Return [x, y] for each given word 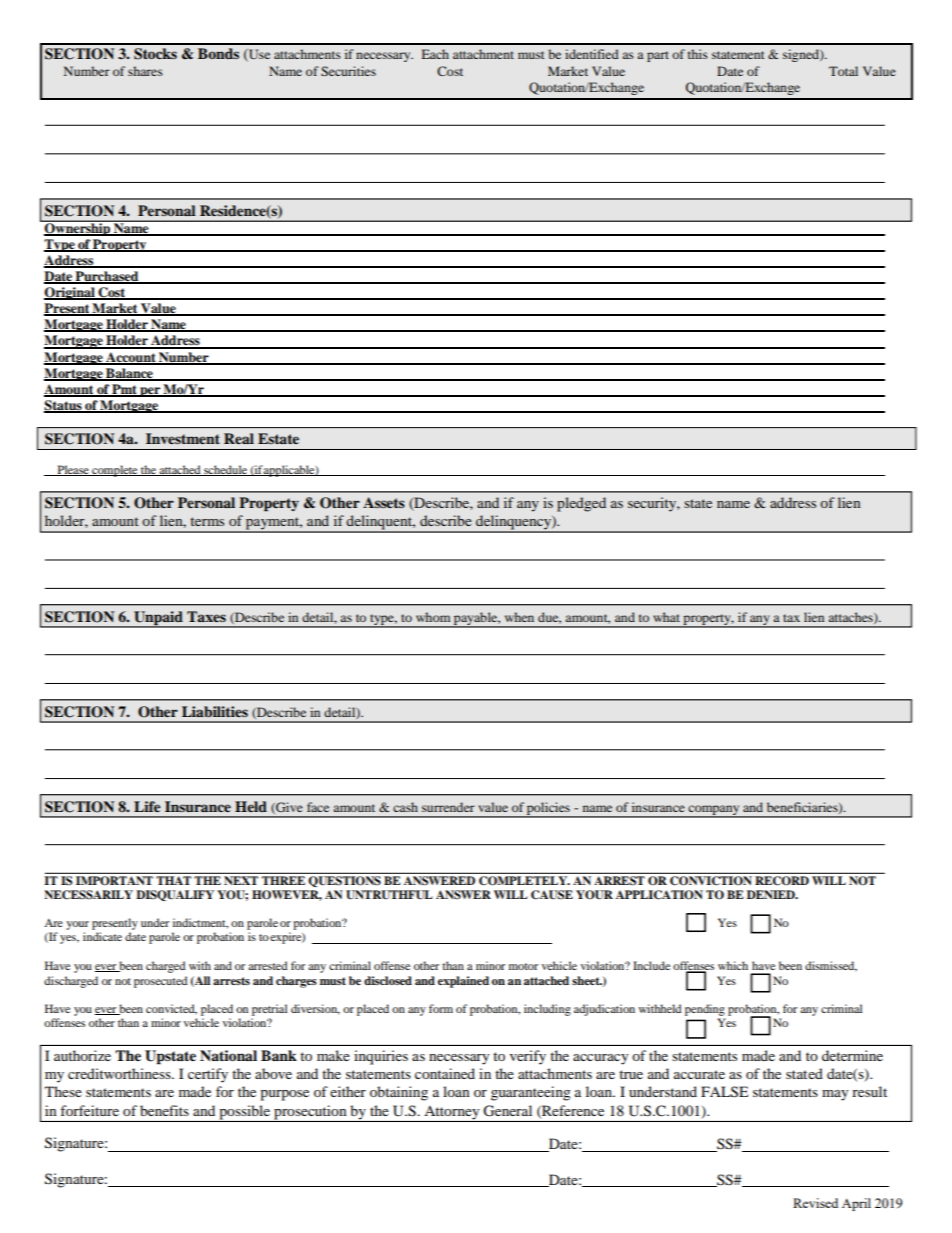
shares [145, 71]
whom [433, 617]
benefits [164, 1110]
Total [843, 71]
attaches [851, 618]
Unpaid [158, 619]
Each [435, 54]
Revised [815, 1203]
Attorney [451, 1113]
